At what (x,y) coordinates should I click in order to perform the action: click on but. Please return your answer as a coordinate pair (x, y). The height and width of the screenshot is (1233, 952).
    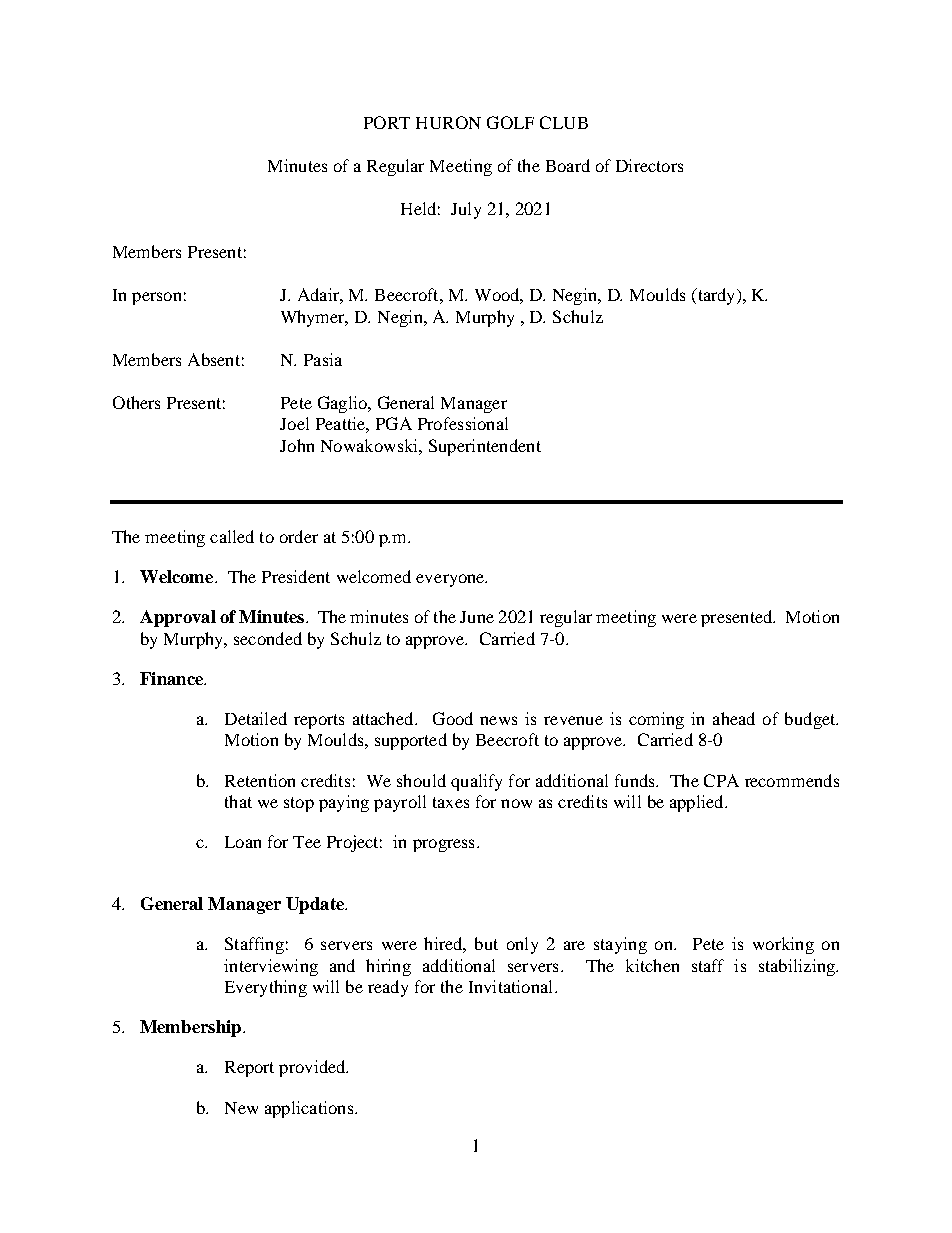
    Looking at the image, I should click on (486, 943).
